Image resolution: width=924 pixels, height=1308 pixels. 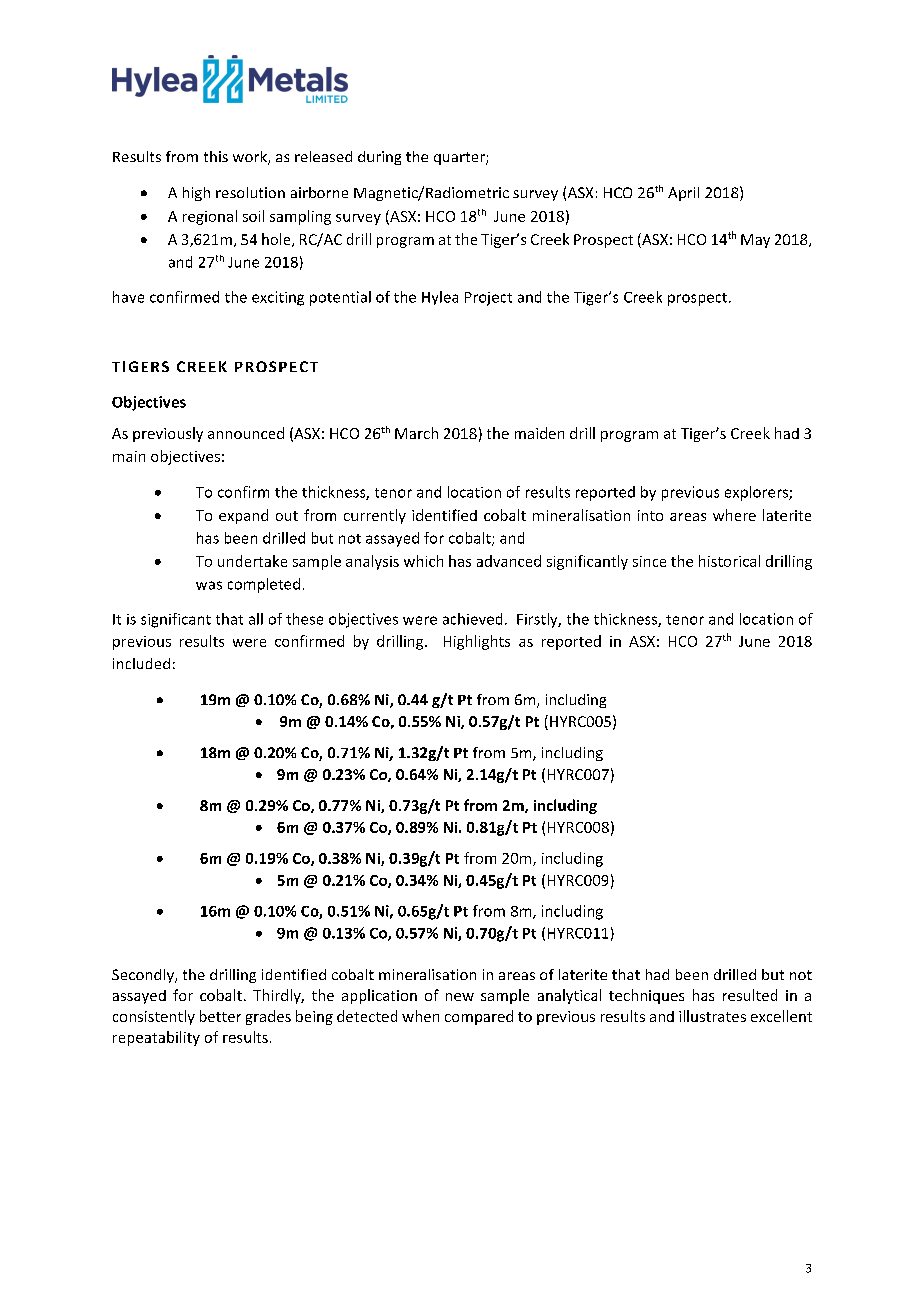 I want to click on maiden, so click(x=539, y=433).
